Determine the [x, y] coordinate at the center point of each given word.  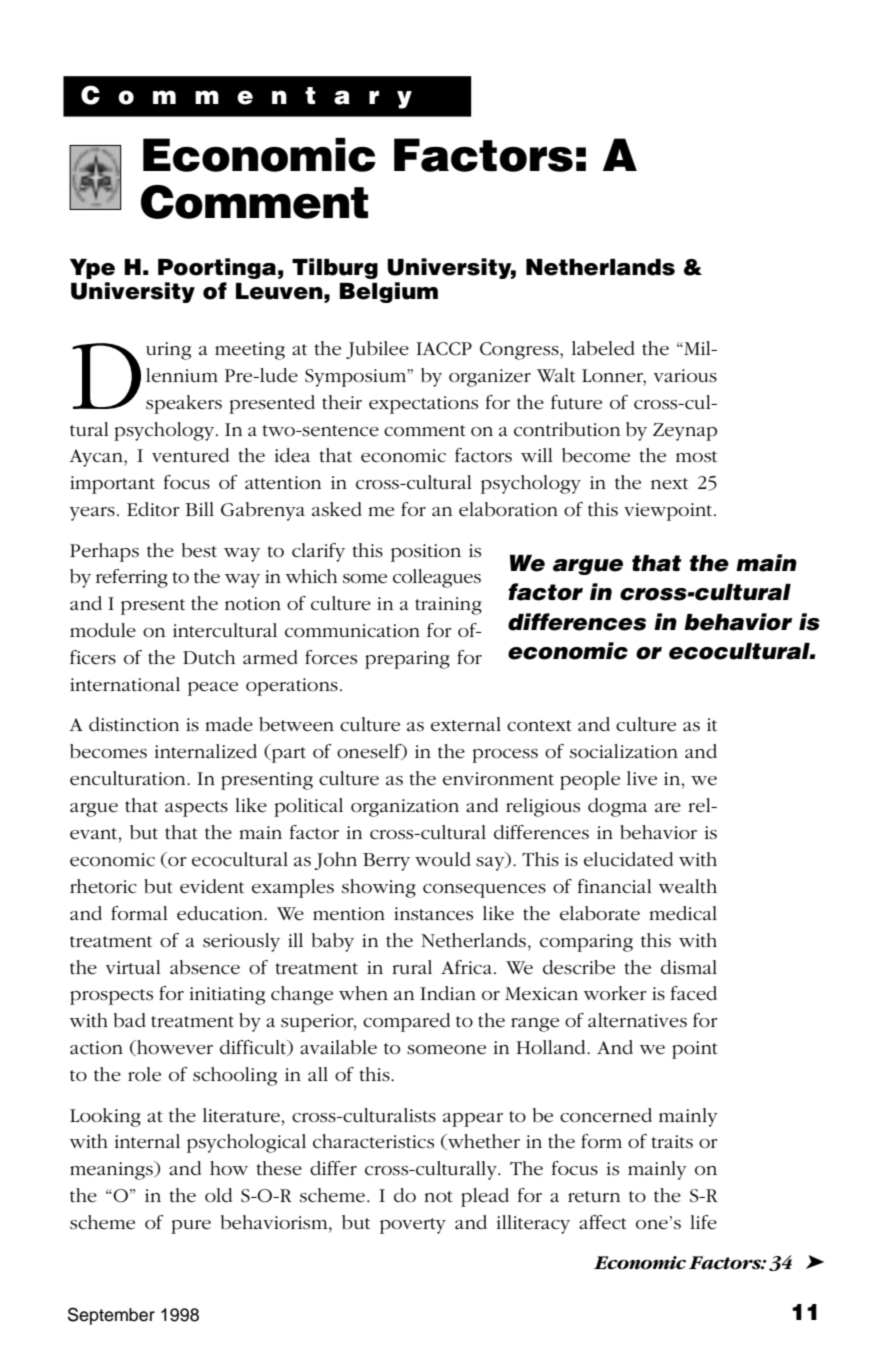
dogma [617, 807]
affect [603, 1222]
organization [405, 808]
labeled [603, 348]
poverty [413, 1226]
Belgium [389, 292]
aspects [196, 809]
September [111, 1316]
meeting [250, 351]
